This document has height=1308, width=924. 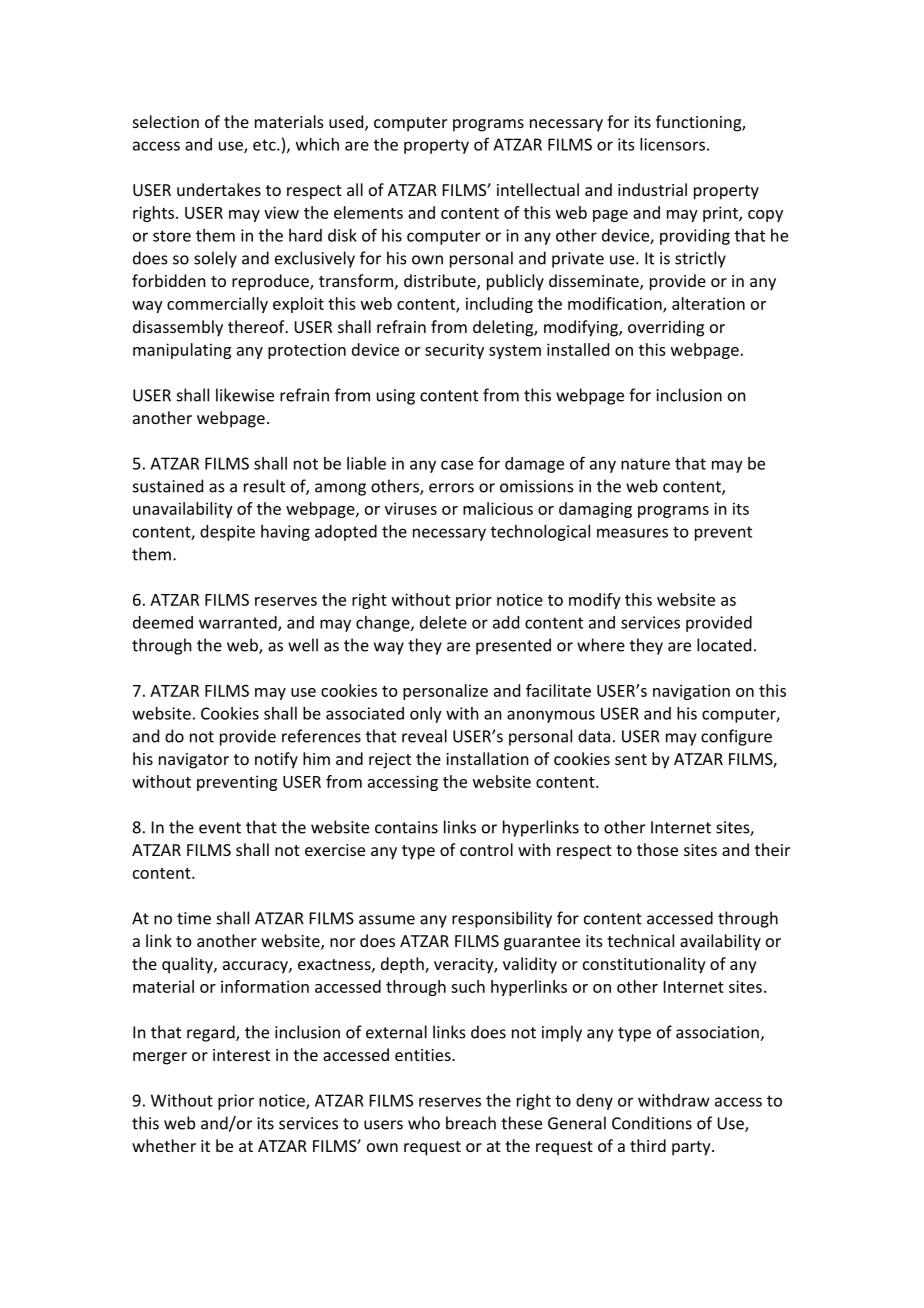 What do you see at coordinates (239, 623) in the document?
I see `warranted` at bounding box center [239, 623].
